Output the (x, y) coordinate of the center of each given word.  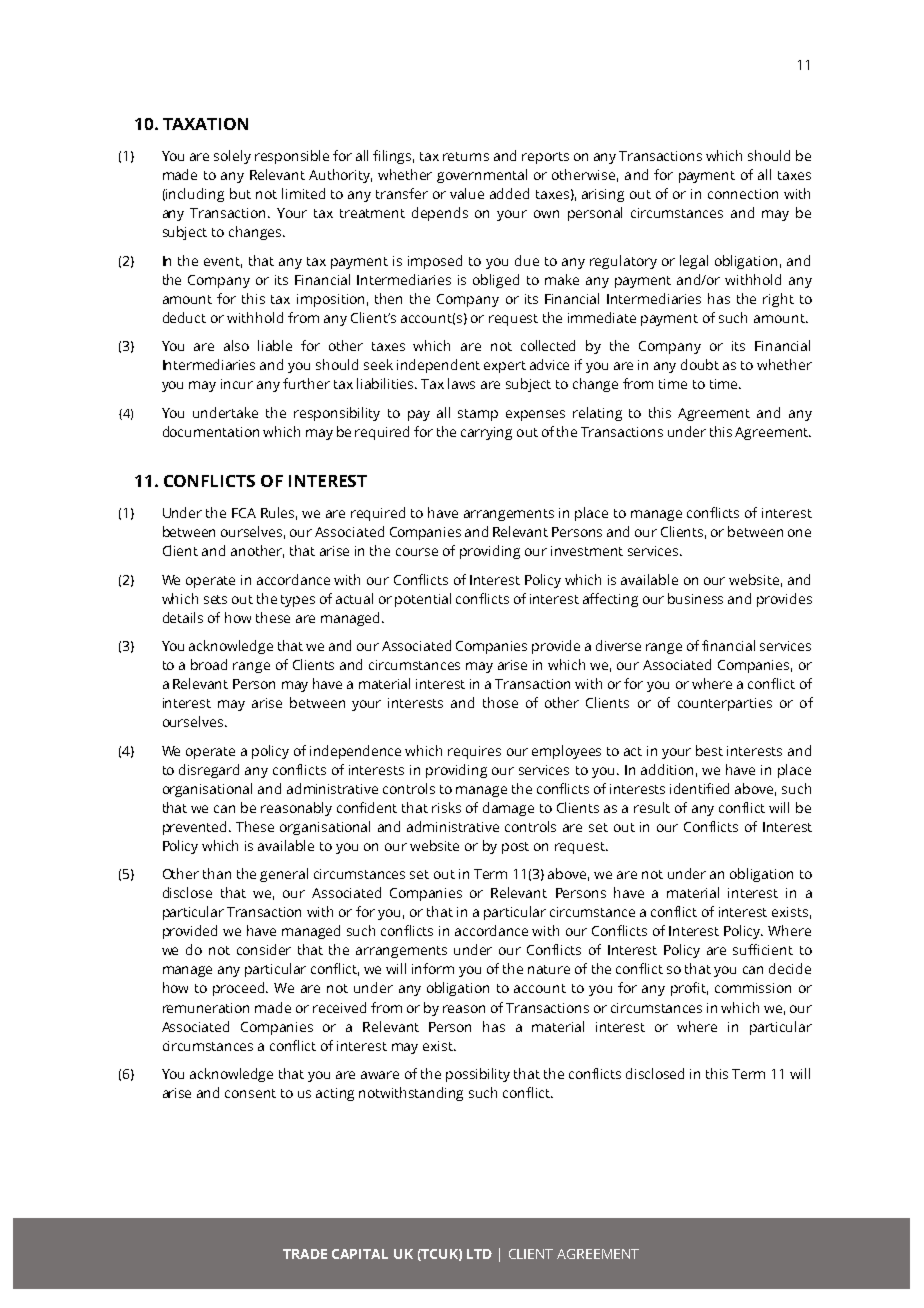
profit (689, 989)
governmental (482, 176)
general (284, 875)
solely (232, 157)
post (515, 848)
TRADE (305, 1254)
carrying (486, 433)
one (799, 533)
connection (743, 194)
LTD (479, 1254)
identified (699, 788)
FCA (244, 513)
